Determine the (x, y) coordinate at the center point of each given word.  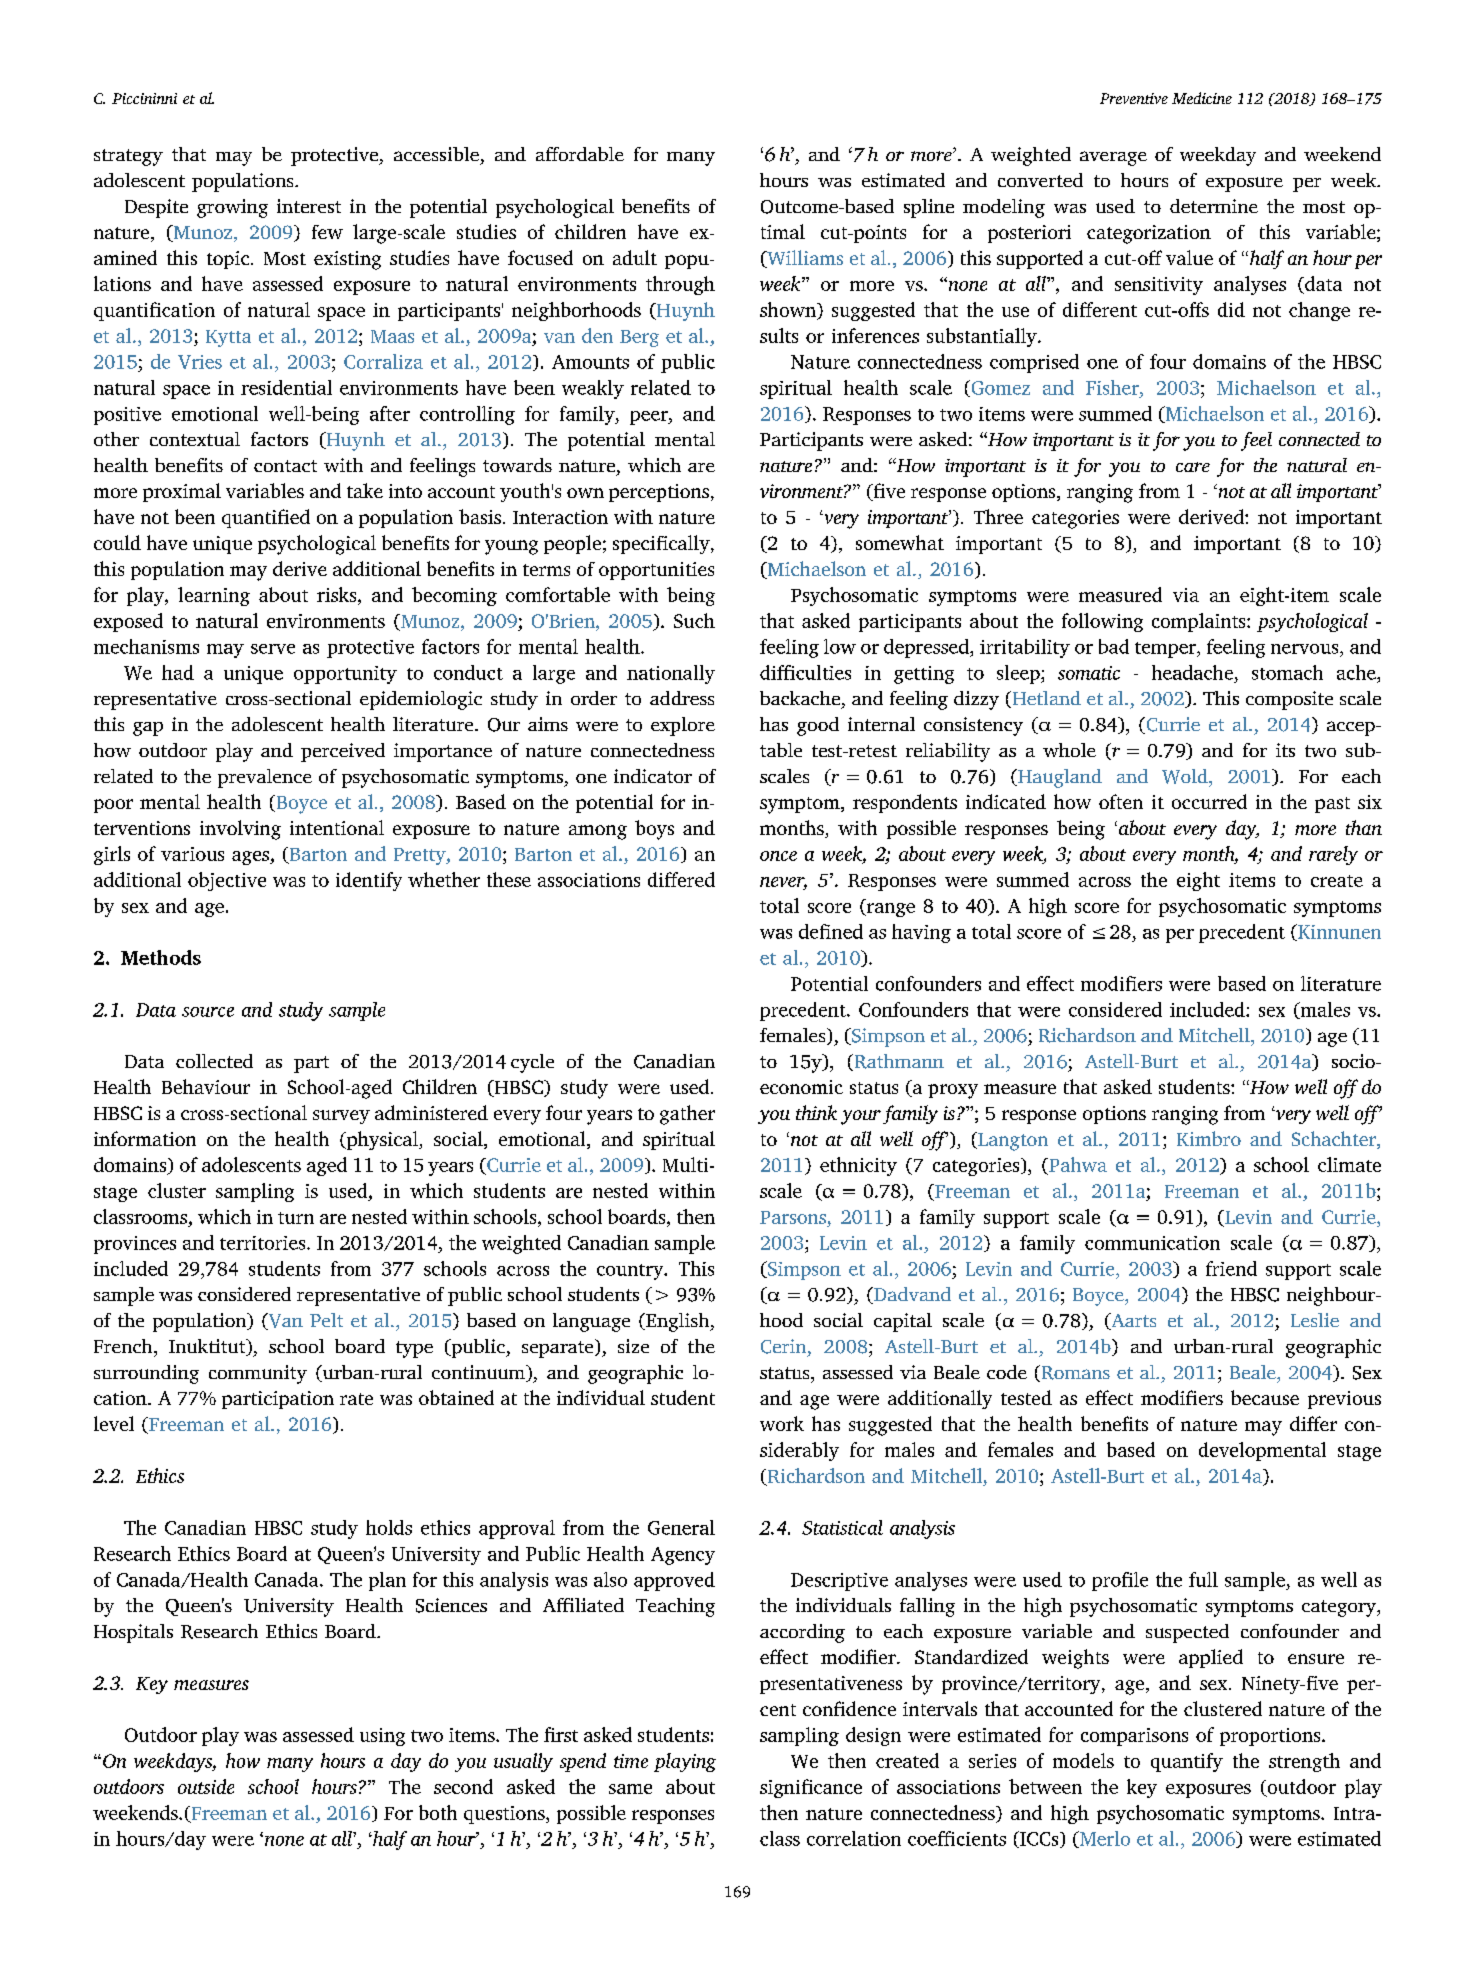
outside (206, 1786)
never (783, 883)
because (1265, 1397)
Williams (804, 259)
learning (214, 596)
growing (232, 208)
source (208, 1012)
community (258, 1374)
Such (694, 620)
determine (1214, 206)
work (782, 1423)
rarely (1333, 855)
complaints (1200, 622)
